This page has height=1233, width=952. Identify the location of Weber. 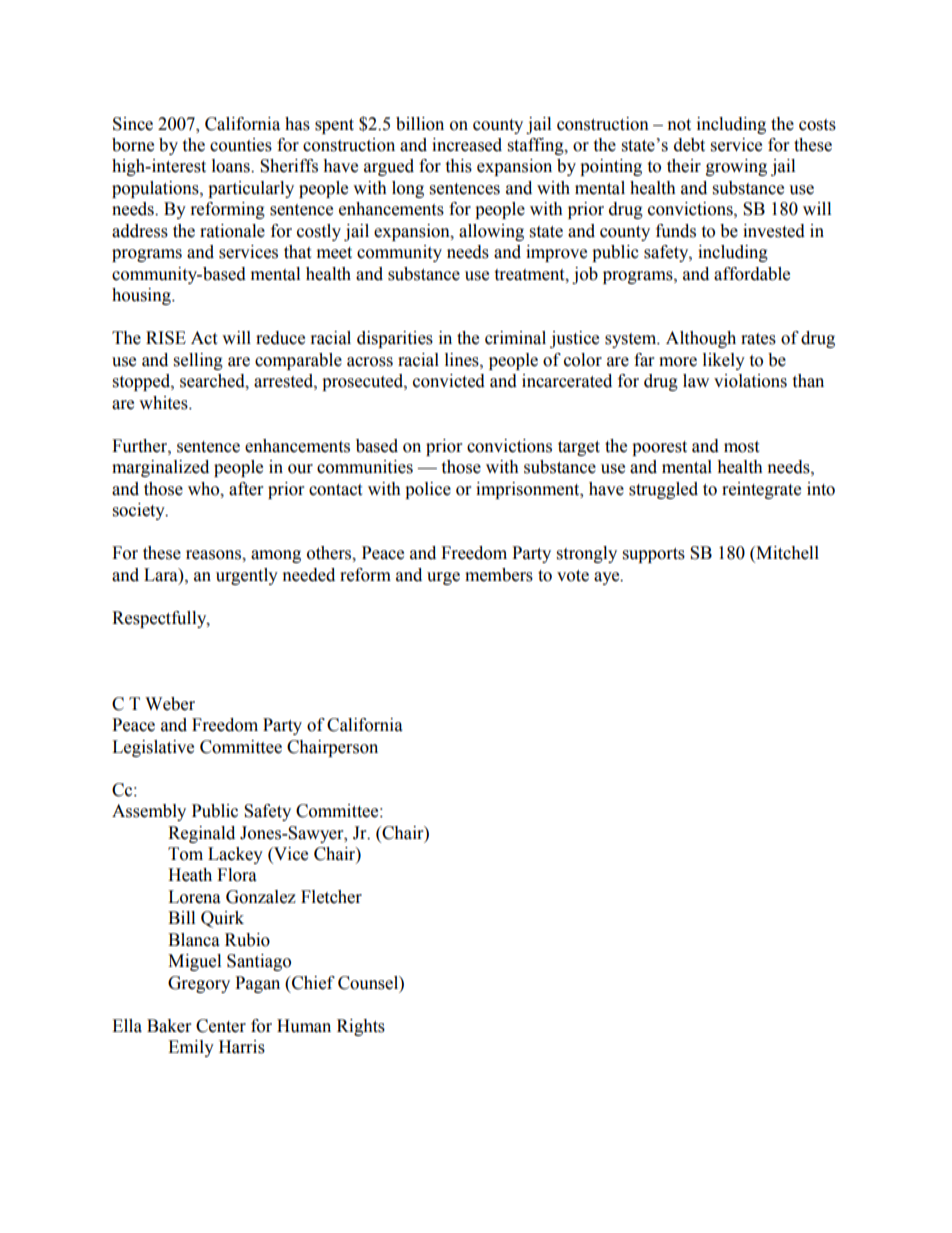
(170, 704).
